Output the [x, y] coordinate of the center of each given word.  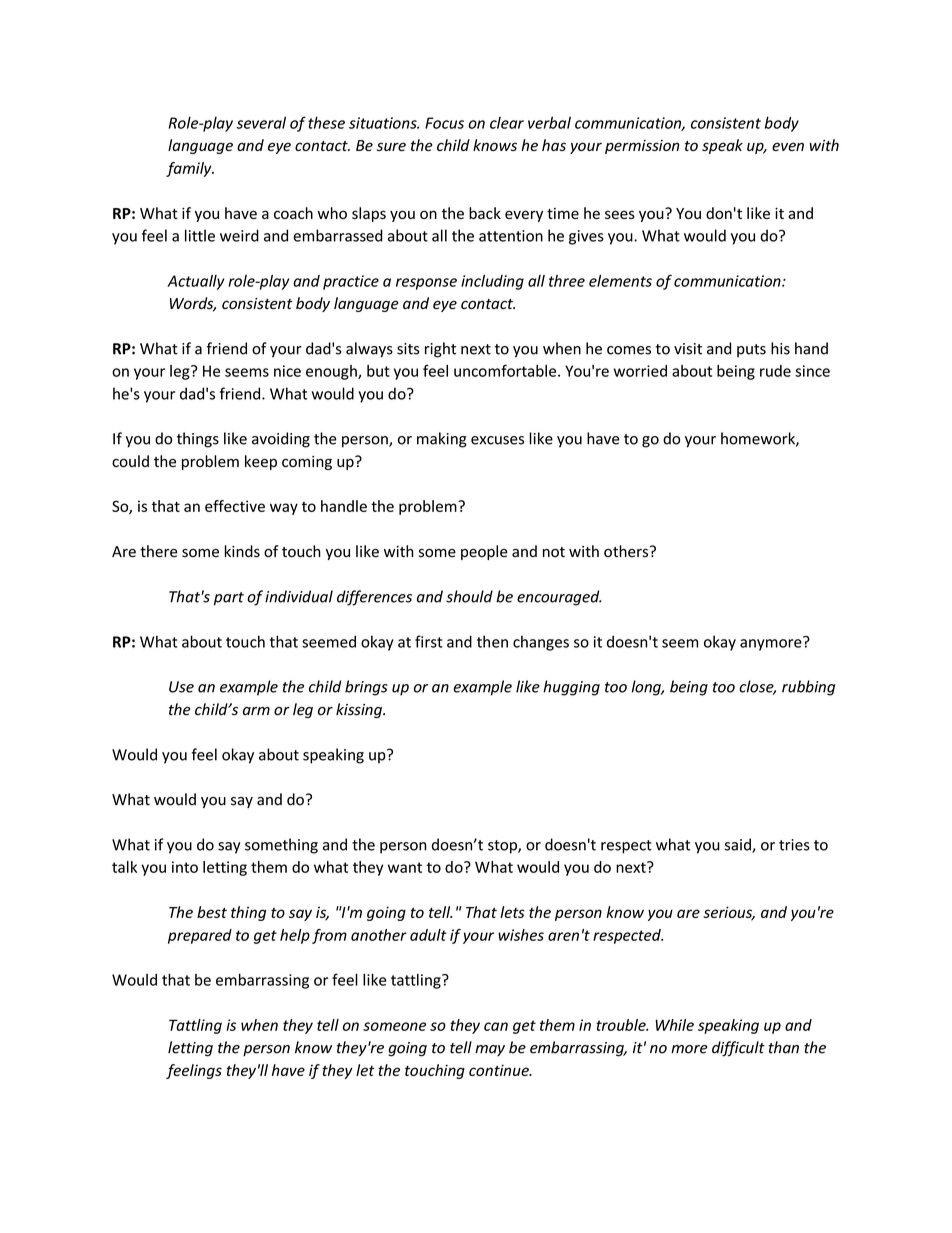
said [739, 845]
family [190, 169]
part [229, 599]
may [490, 1050]
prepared [200, 936]
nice [287, 371]
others [627, 551]
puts [751, 350]
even [788, 146]
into [185, 867]
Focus [444, 123]
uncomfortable [506, 370]
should [469, 596]
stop [503, 847]
